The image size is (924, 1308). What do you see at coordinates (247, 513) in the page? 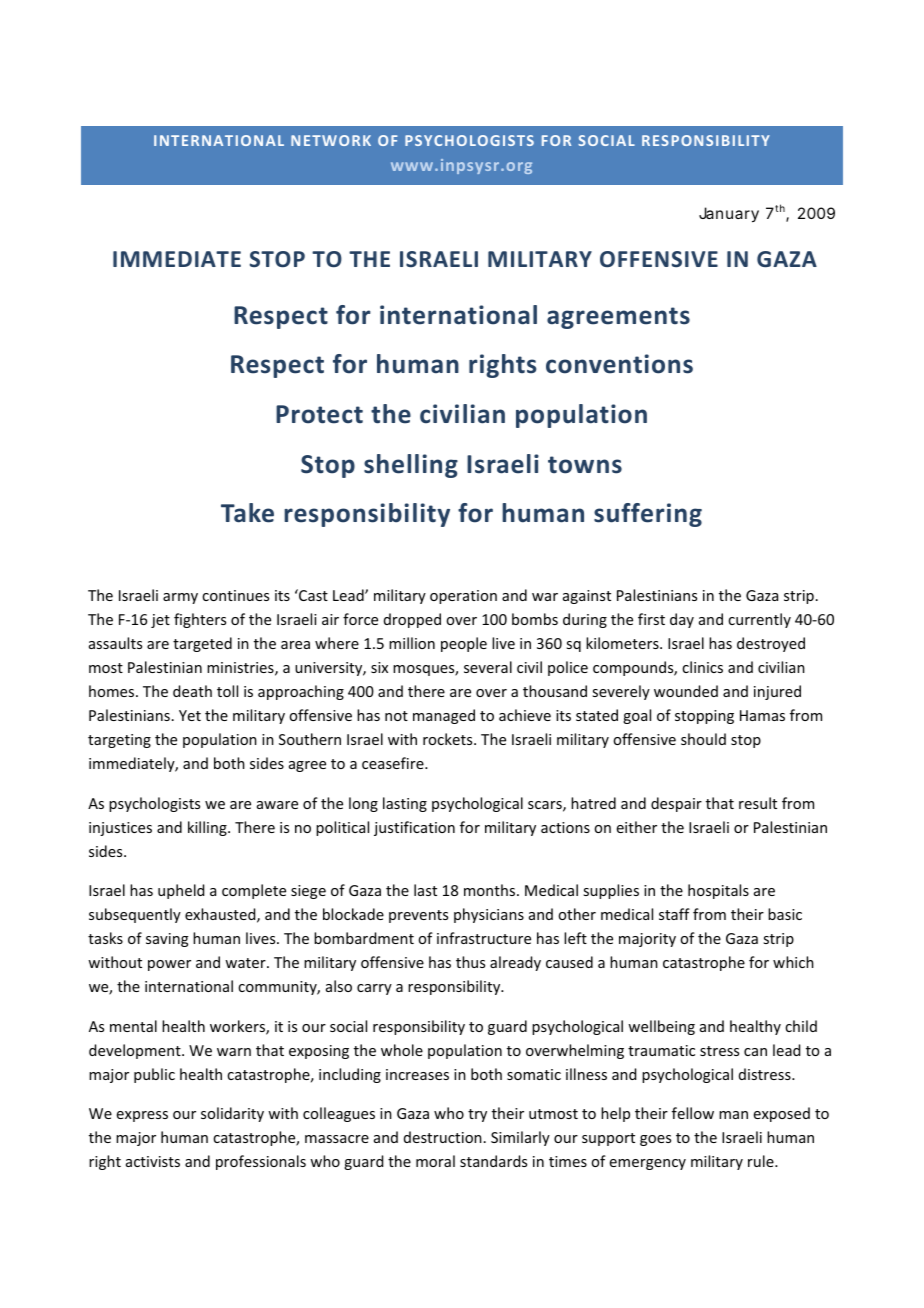
I see `Take` at bounding box center [247, 513].
